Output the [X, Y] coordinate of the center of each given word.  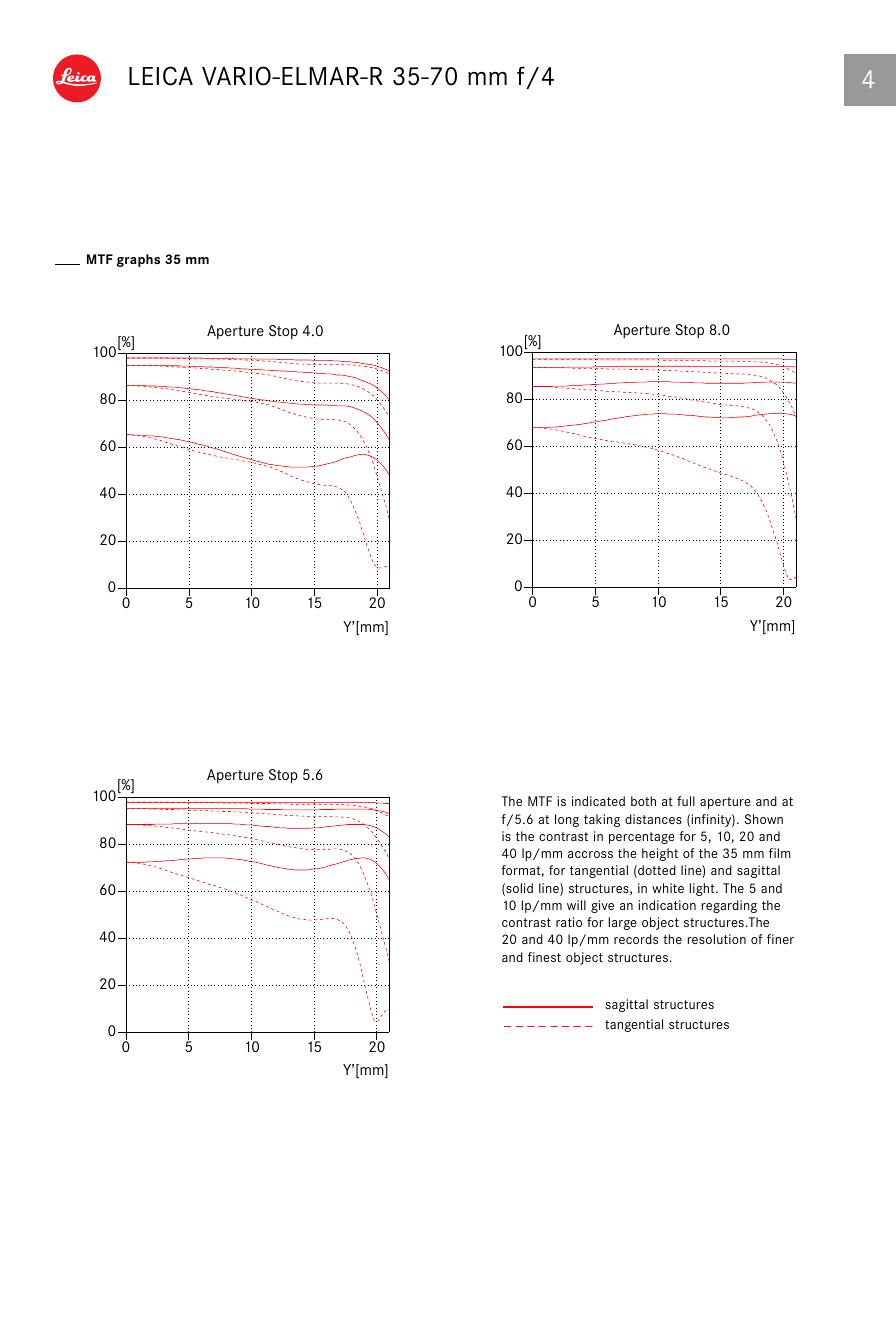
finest [544, 957]
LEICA [161, 76]
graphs [138, 260]
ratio [569, 922]
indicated [598, 801]
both [643, 801]
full [686, 801]
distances [653, 819]
